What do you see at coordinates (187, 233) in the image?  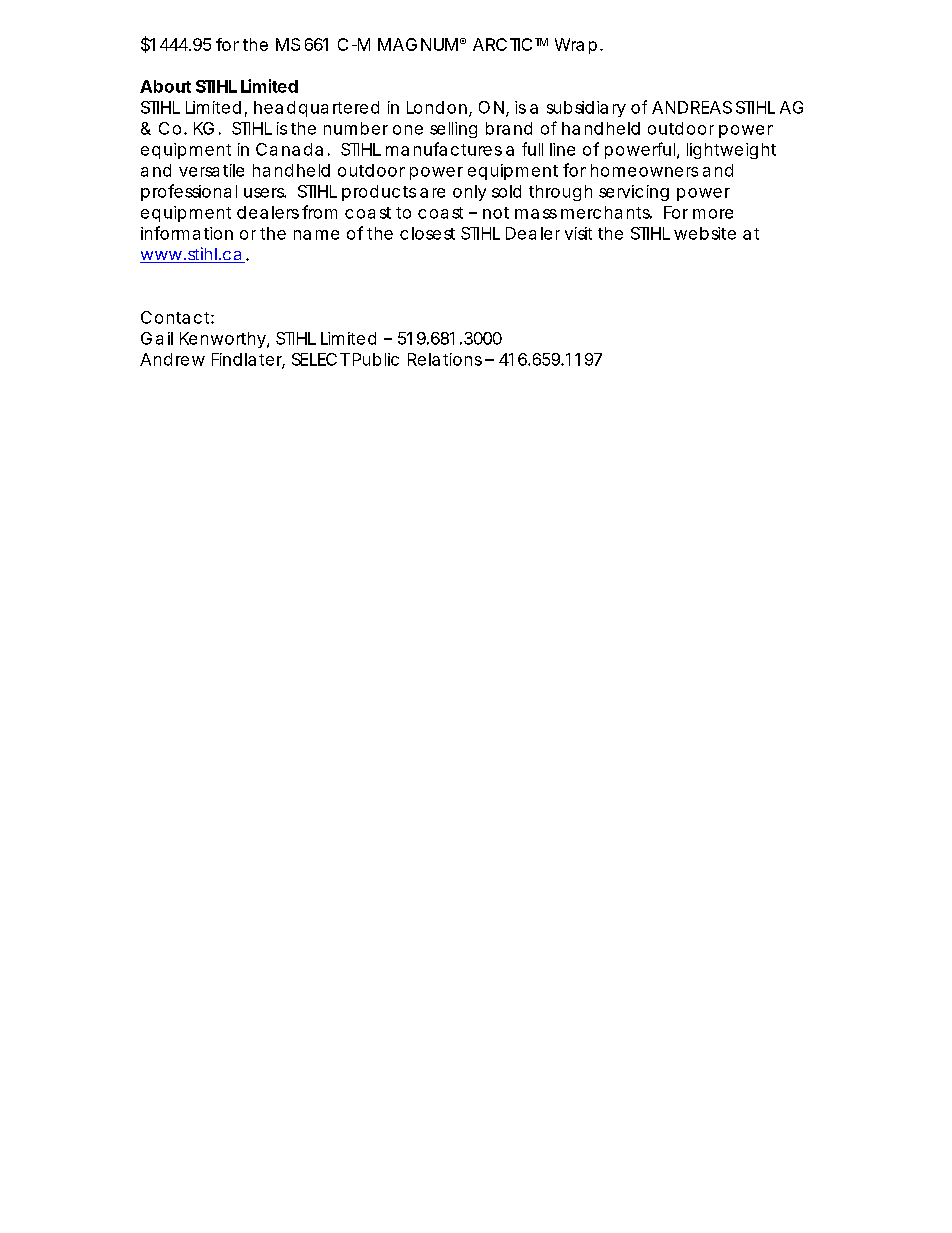 I see `information` at bounding box center [187, 233].
